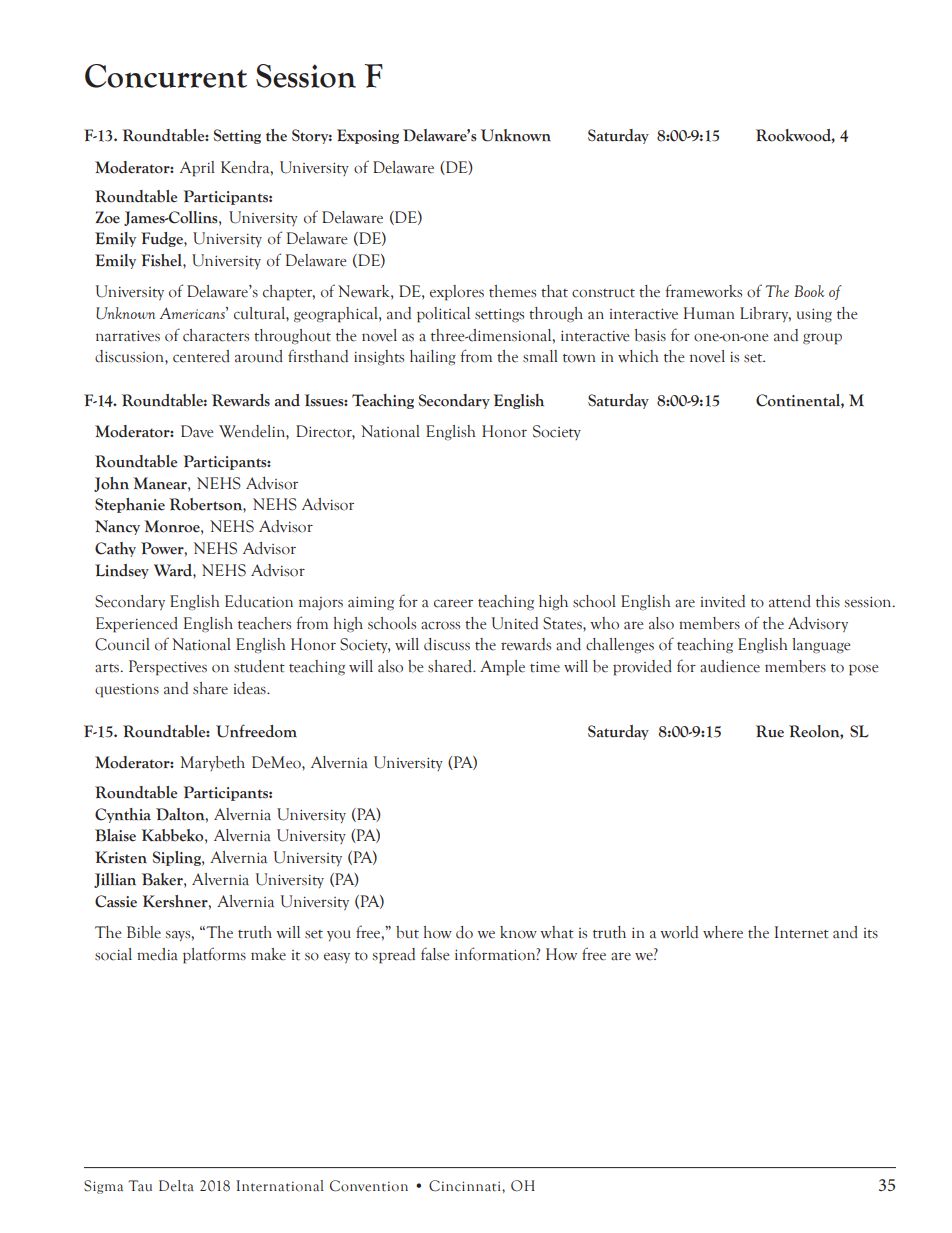  What do you see at coordinates (809, 291) in the screenshot?
I see `Book` at bounding box center [809, 291].
